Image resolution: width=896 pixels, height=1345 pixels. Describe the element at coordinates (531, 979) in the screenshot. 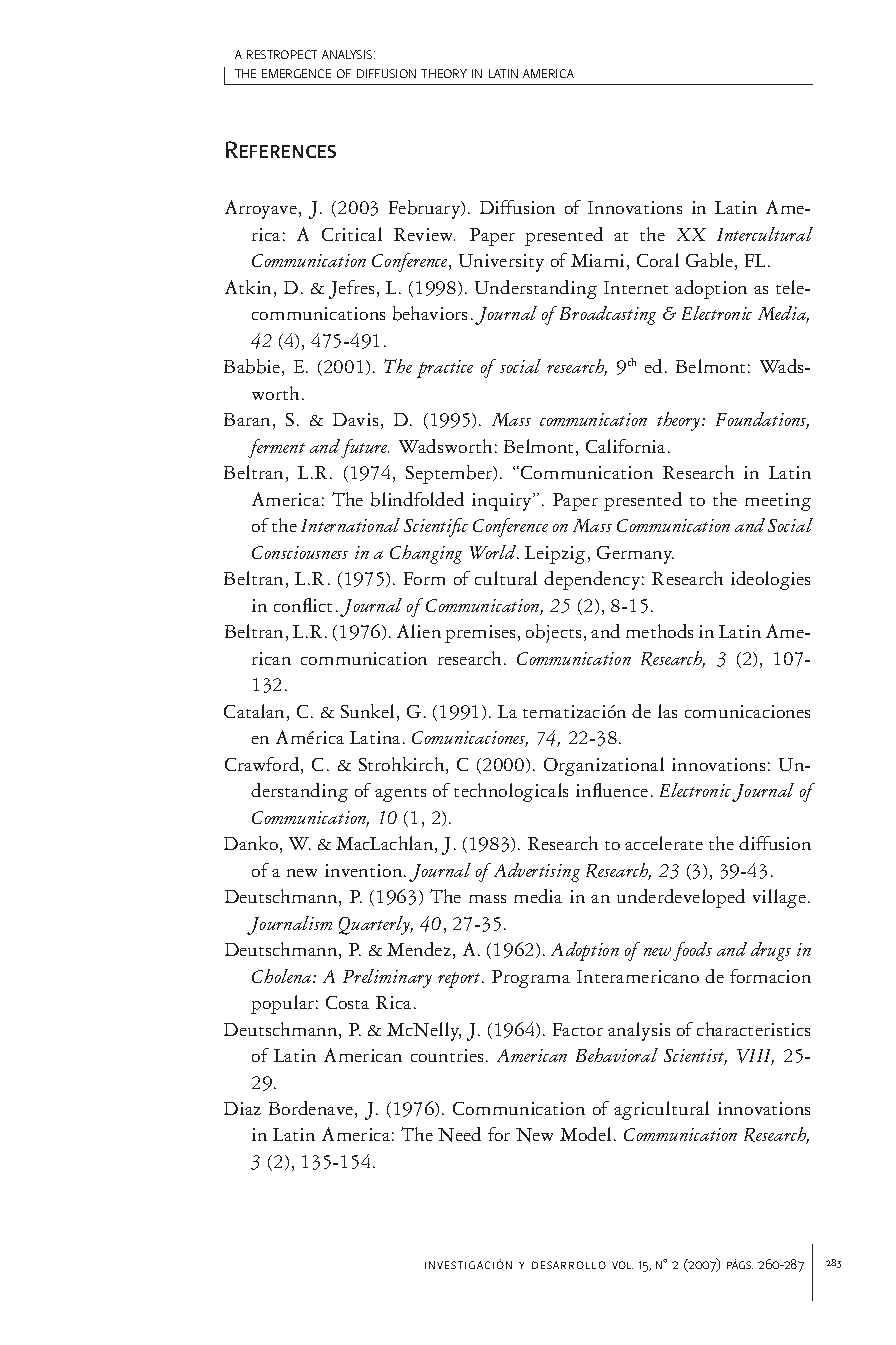

I see `Programa` at that location.
